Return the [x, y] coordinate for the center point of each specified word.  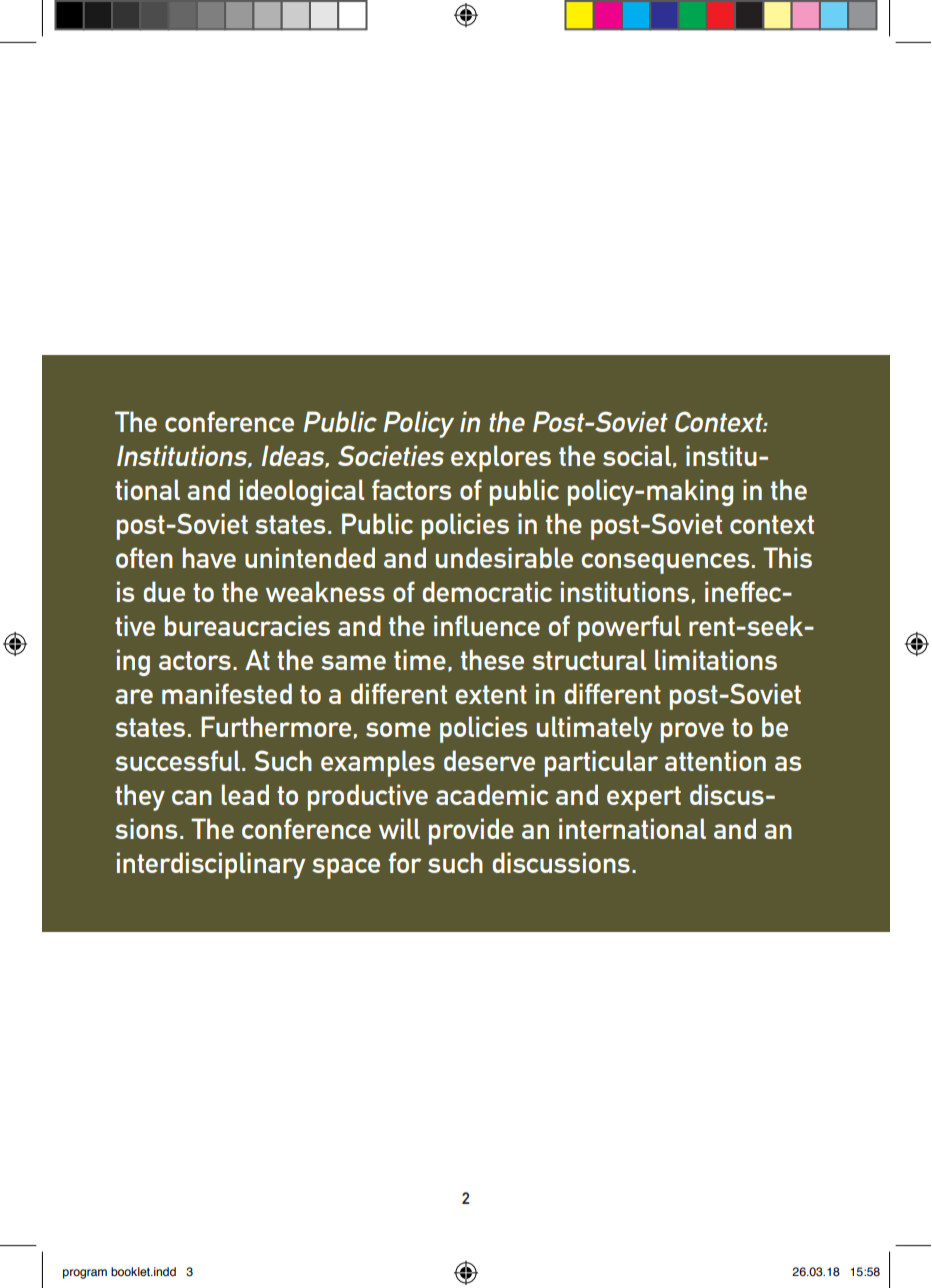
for [405, 862]
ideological [302, 492]
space [346, 868]
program [85, 1274]
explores [501, 458]
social [637, 455]
